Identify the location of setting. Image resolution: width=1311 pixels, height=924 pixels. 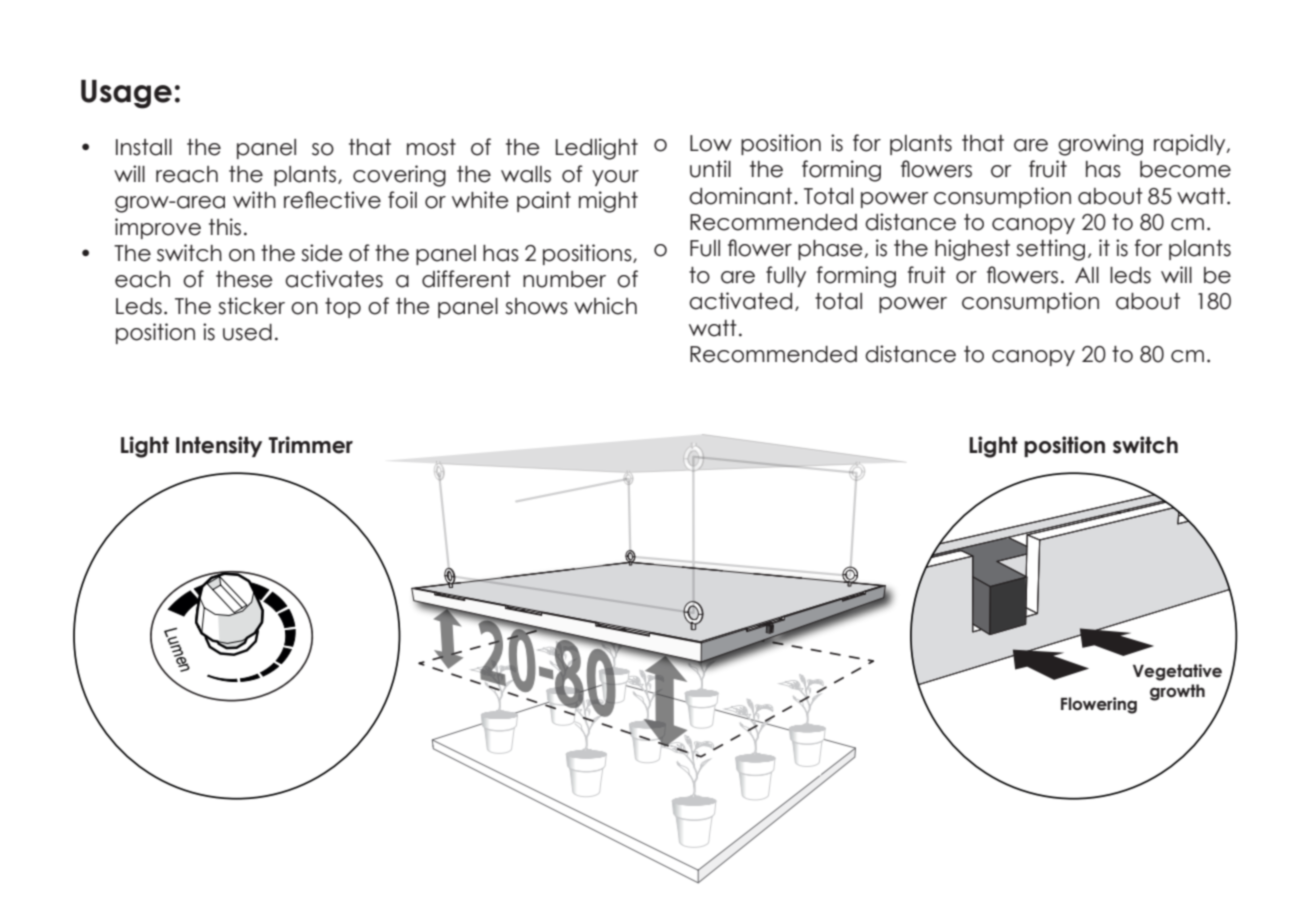
(1050, 250).
